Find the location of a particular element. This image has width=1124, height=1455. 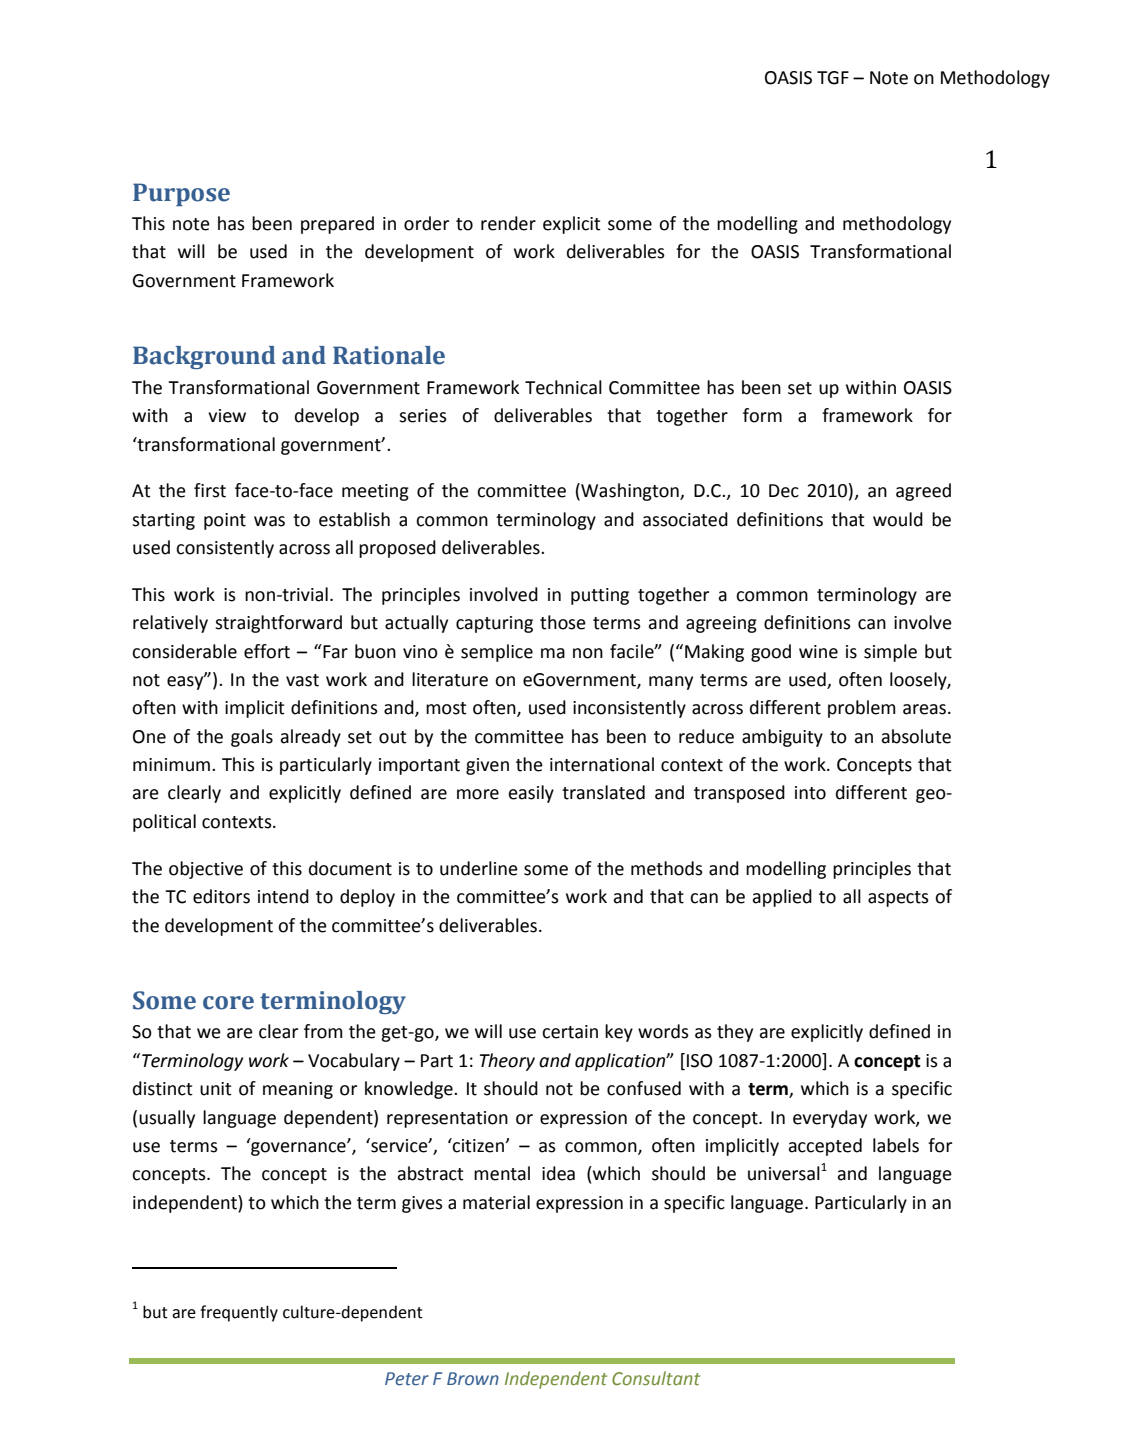

TGF is located at coordinates (833, 78).
